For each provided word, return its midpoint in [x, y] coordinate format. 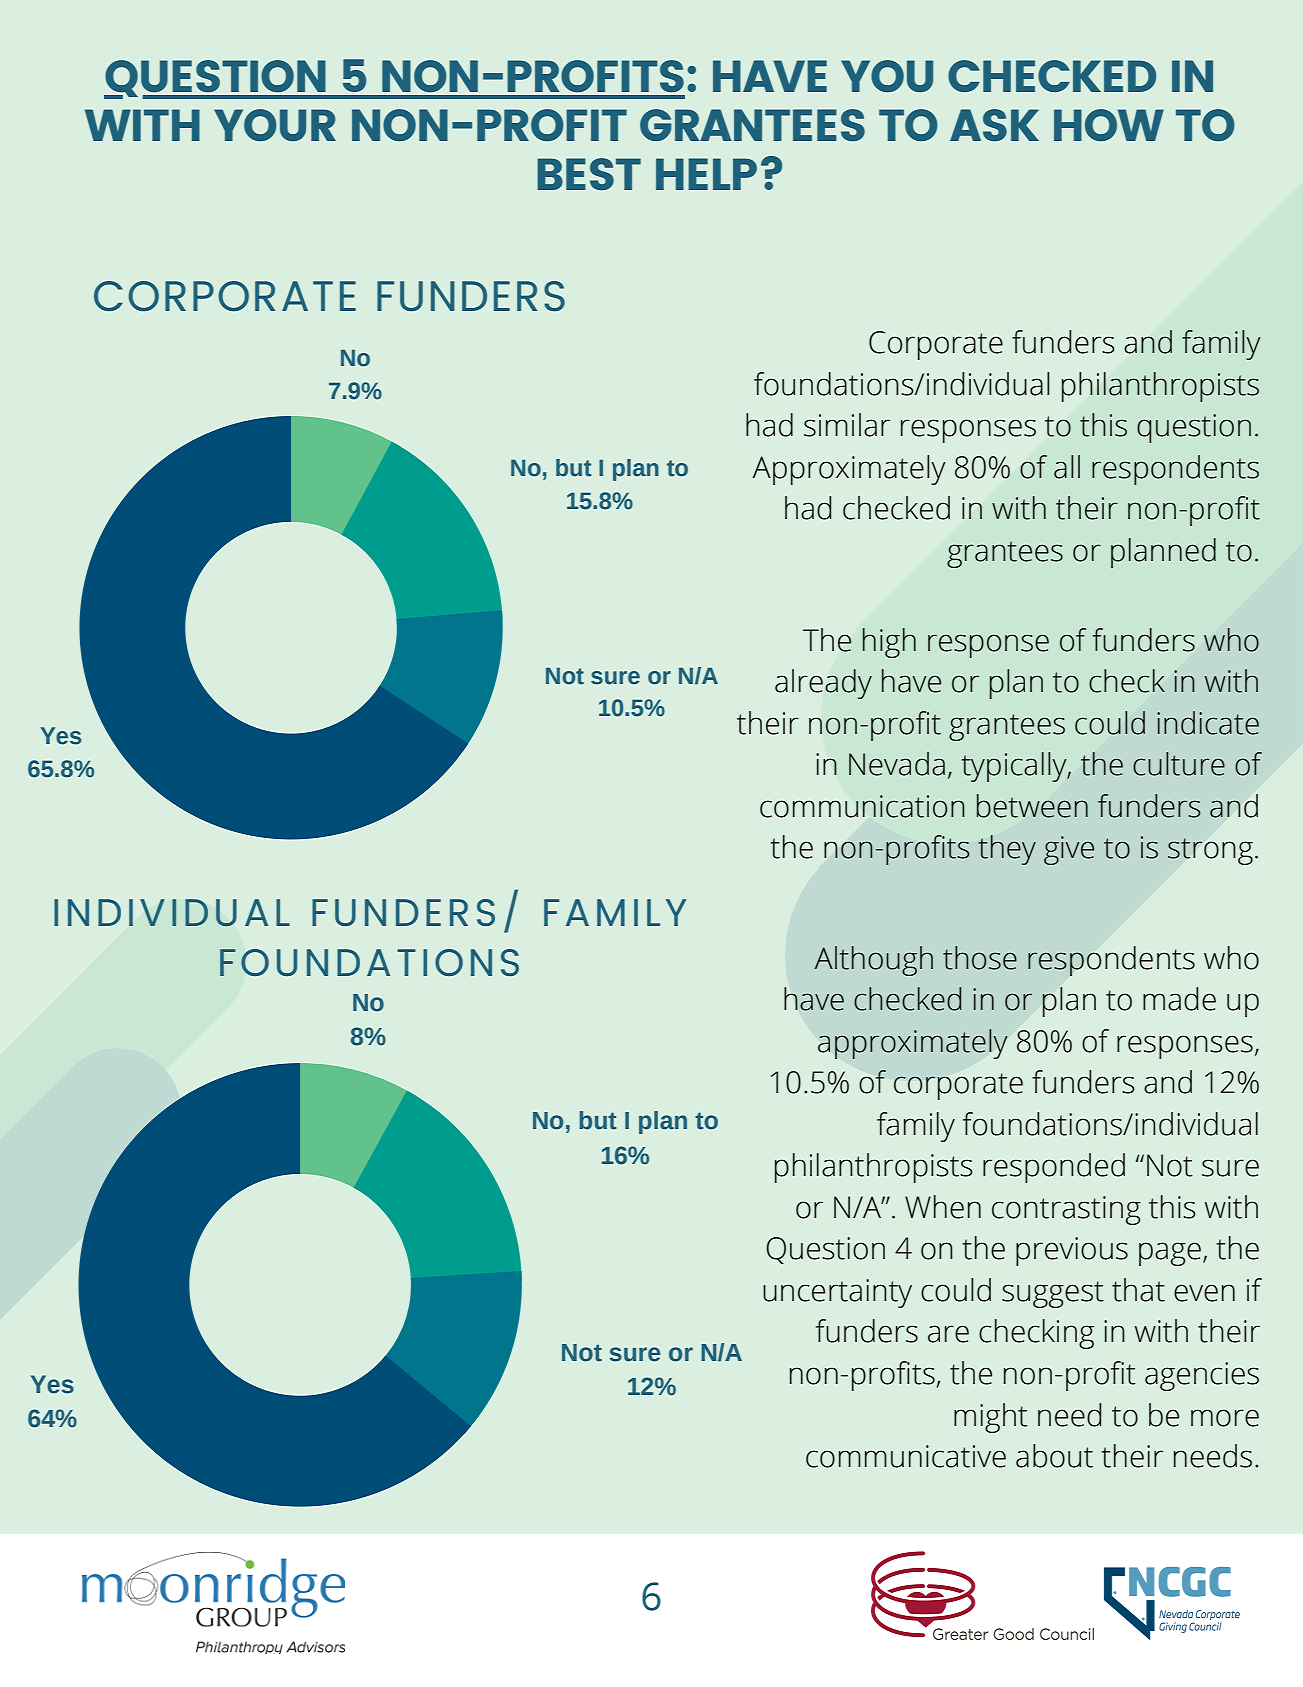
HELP [706, 174]
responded [1054, 1168]
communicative [906, 1456]
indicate [1208, 723]
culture [1179, 764]
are [948, 1334]
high [889, 643]
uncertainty [837, 1293]
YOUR [275, 125]
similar [847, 425]
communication [862, 806]
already [823, 684]
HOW [1109, 125]
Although [873, 961]
